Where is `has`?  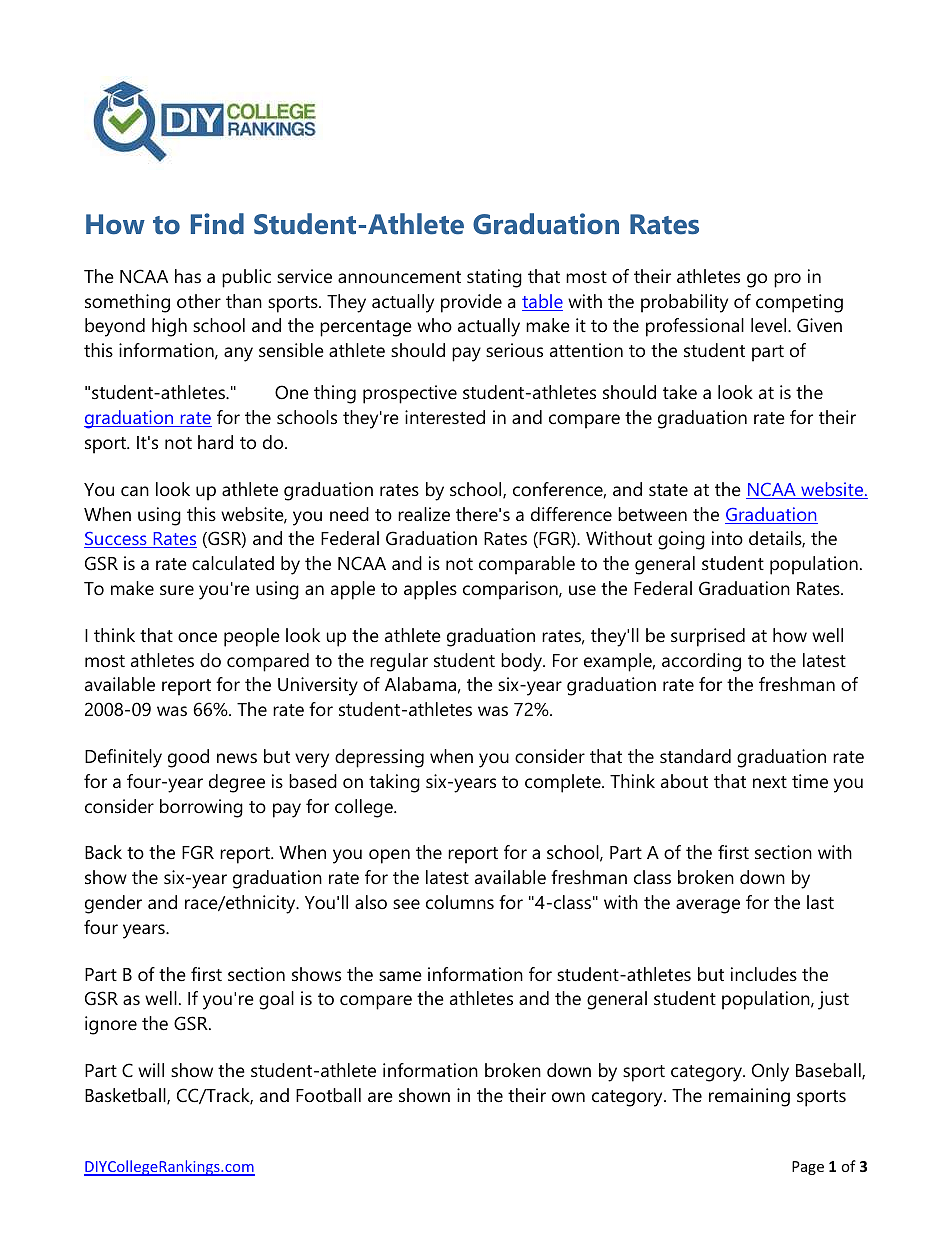
has is located at coordinates (188, 276).
